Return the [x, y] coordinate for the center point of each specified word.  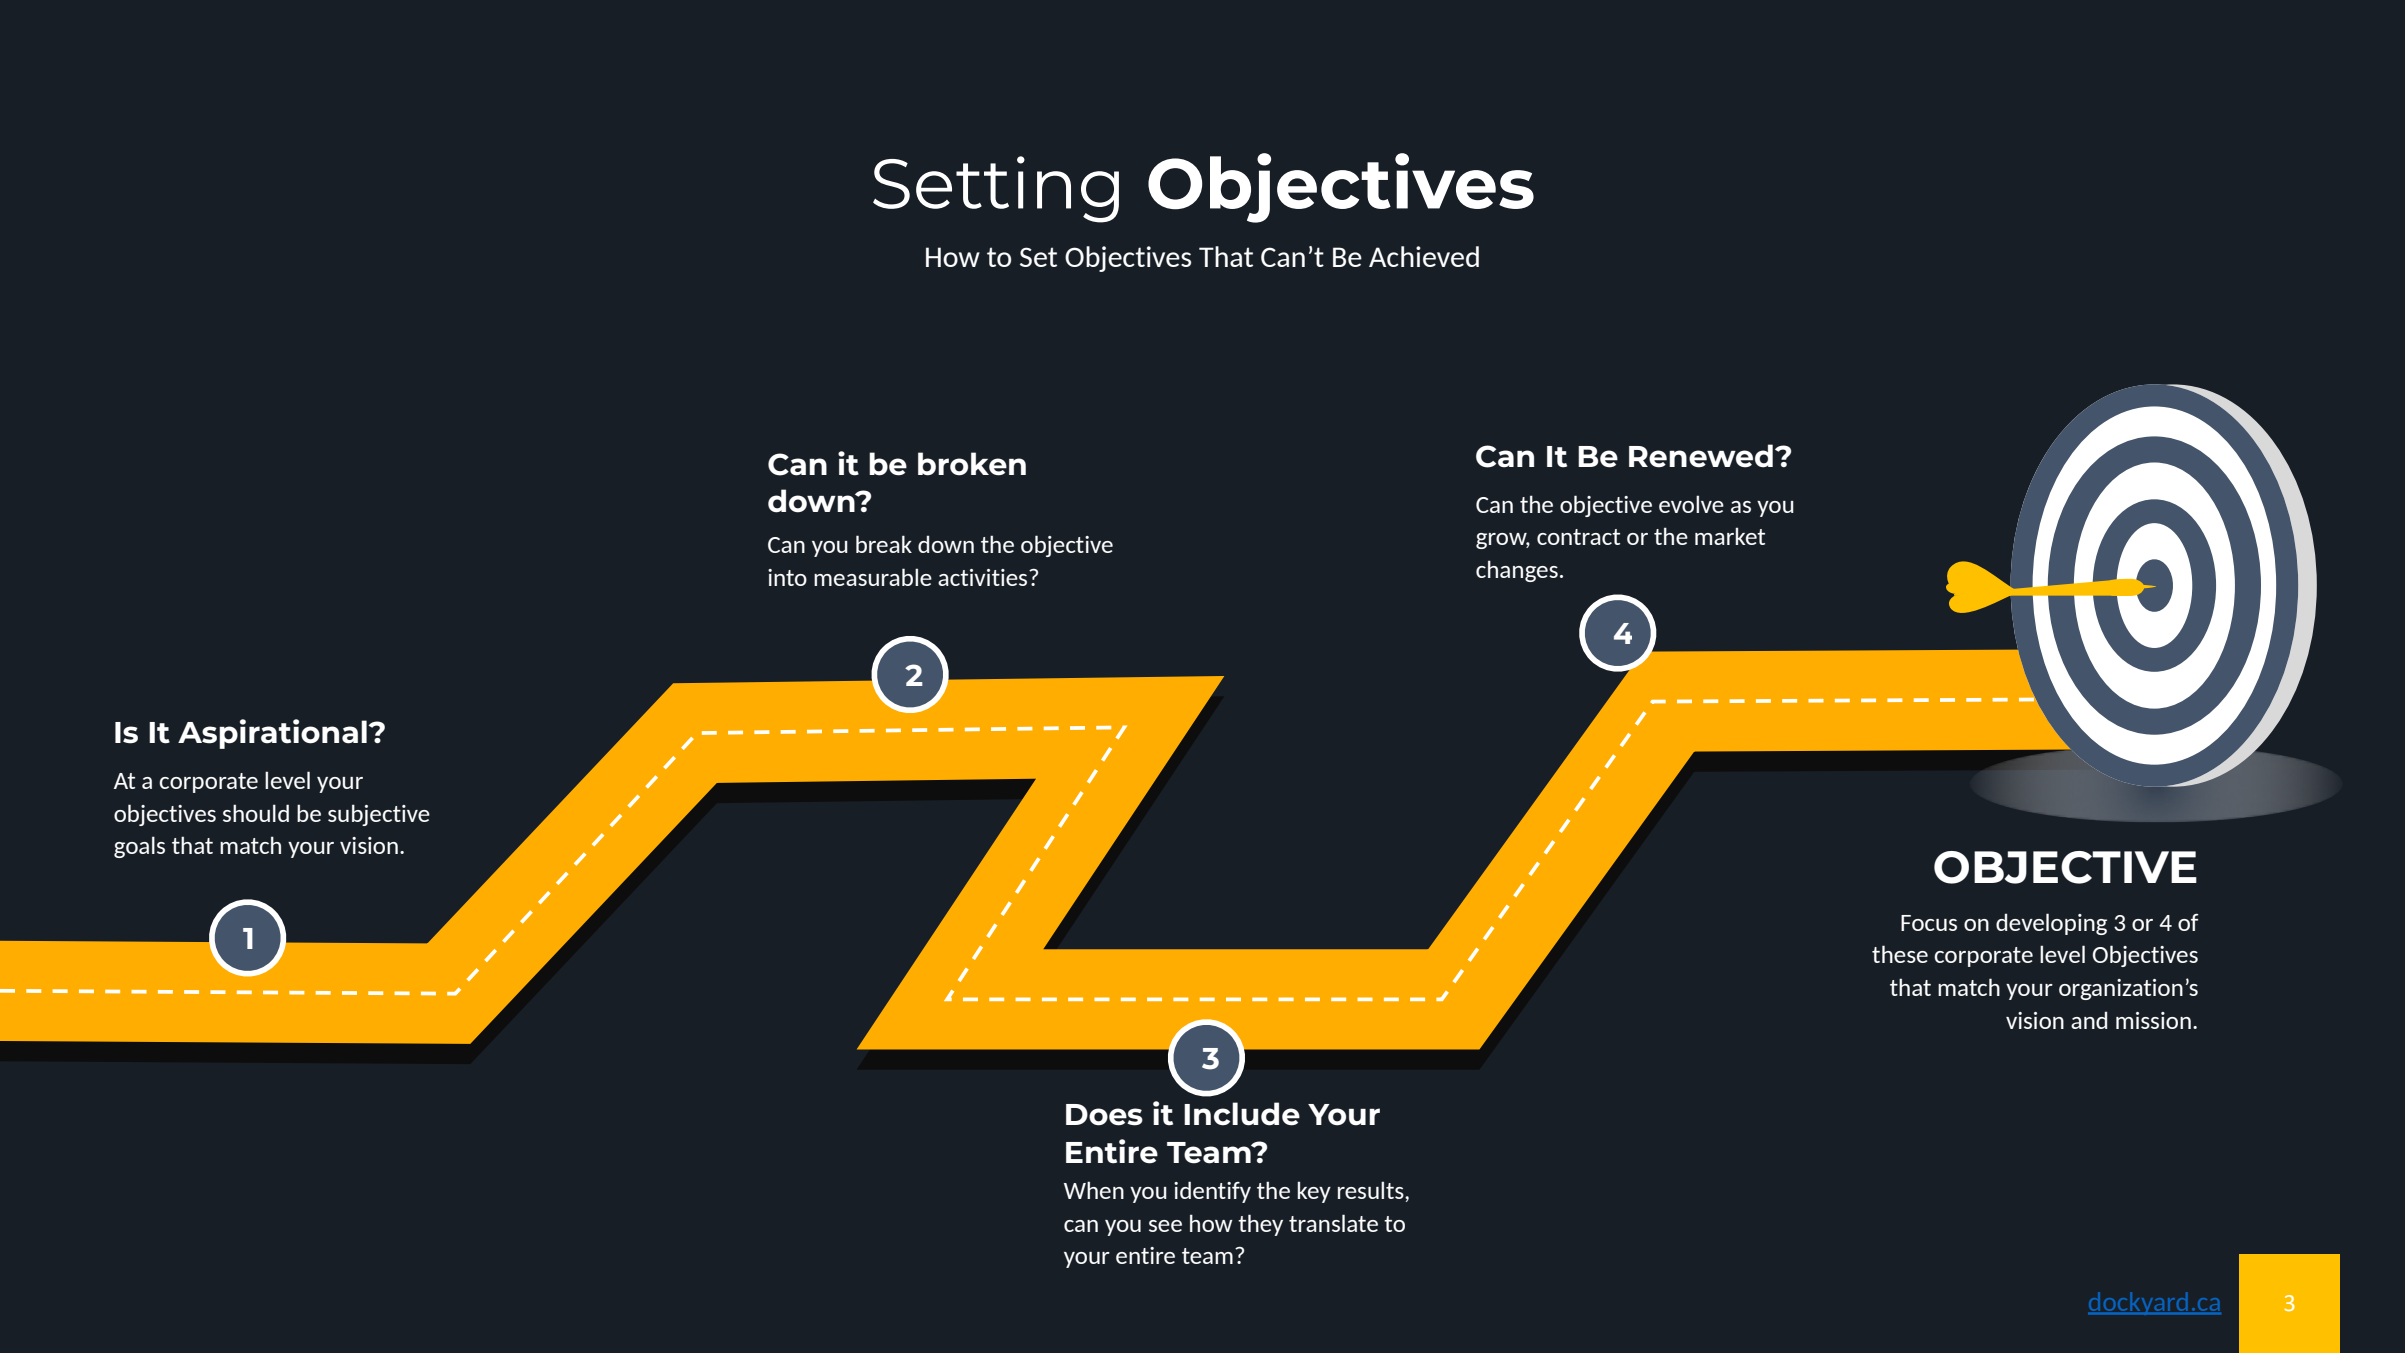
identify [1212, 1192]
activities [984, 577]
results [1372, 1190]
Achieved [1424, 256]
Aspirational [273, 734]
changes [1517, 571]
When [1094, 1190]
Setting [996, 189]
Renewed [1701, 456]
